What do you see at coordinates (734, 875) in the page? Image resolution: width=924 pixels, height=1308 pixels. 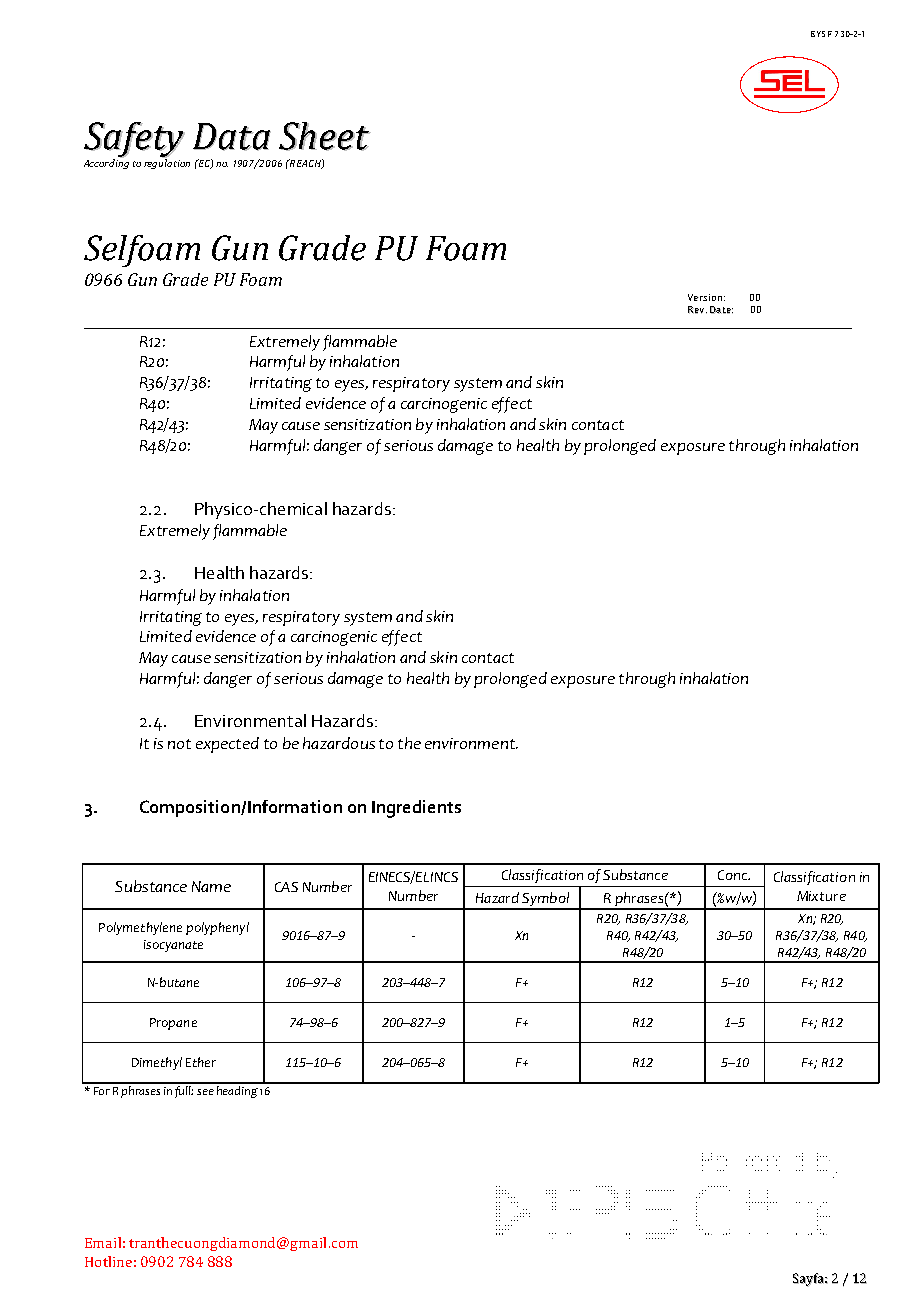 I see `Conc` at bounding box center [734, 875].
